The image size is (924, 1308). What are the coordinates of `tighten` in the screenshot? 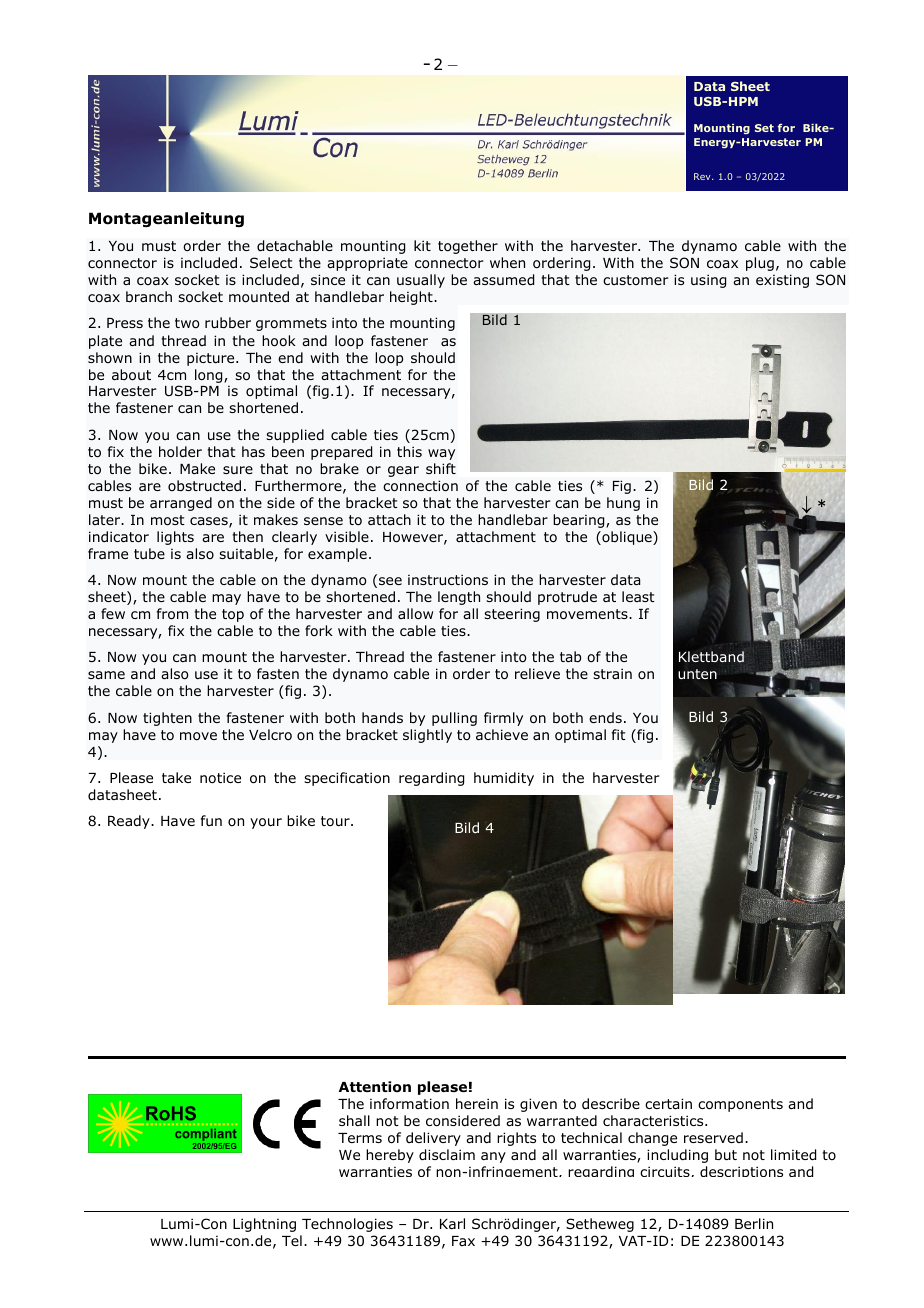 It's located at (167, 719).
